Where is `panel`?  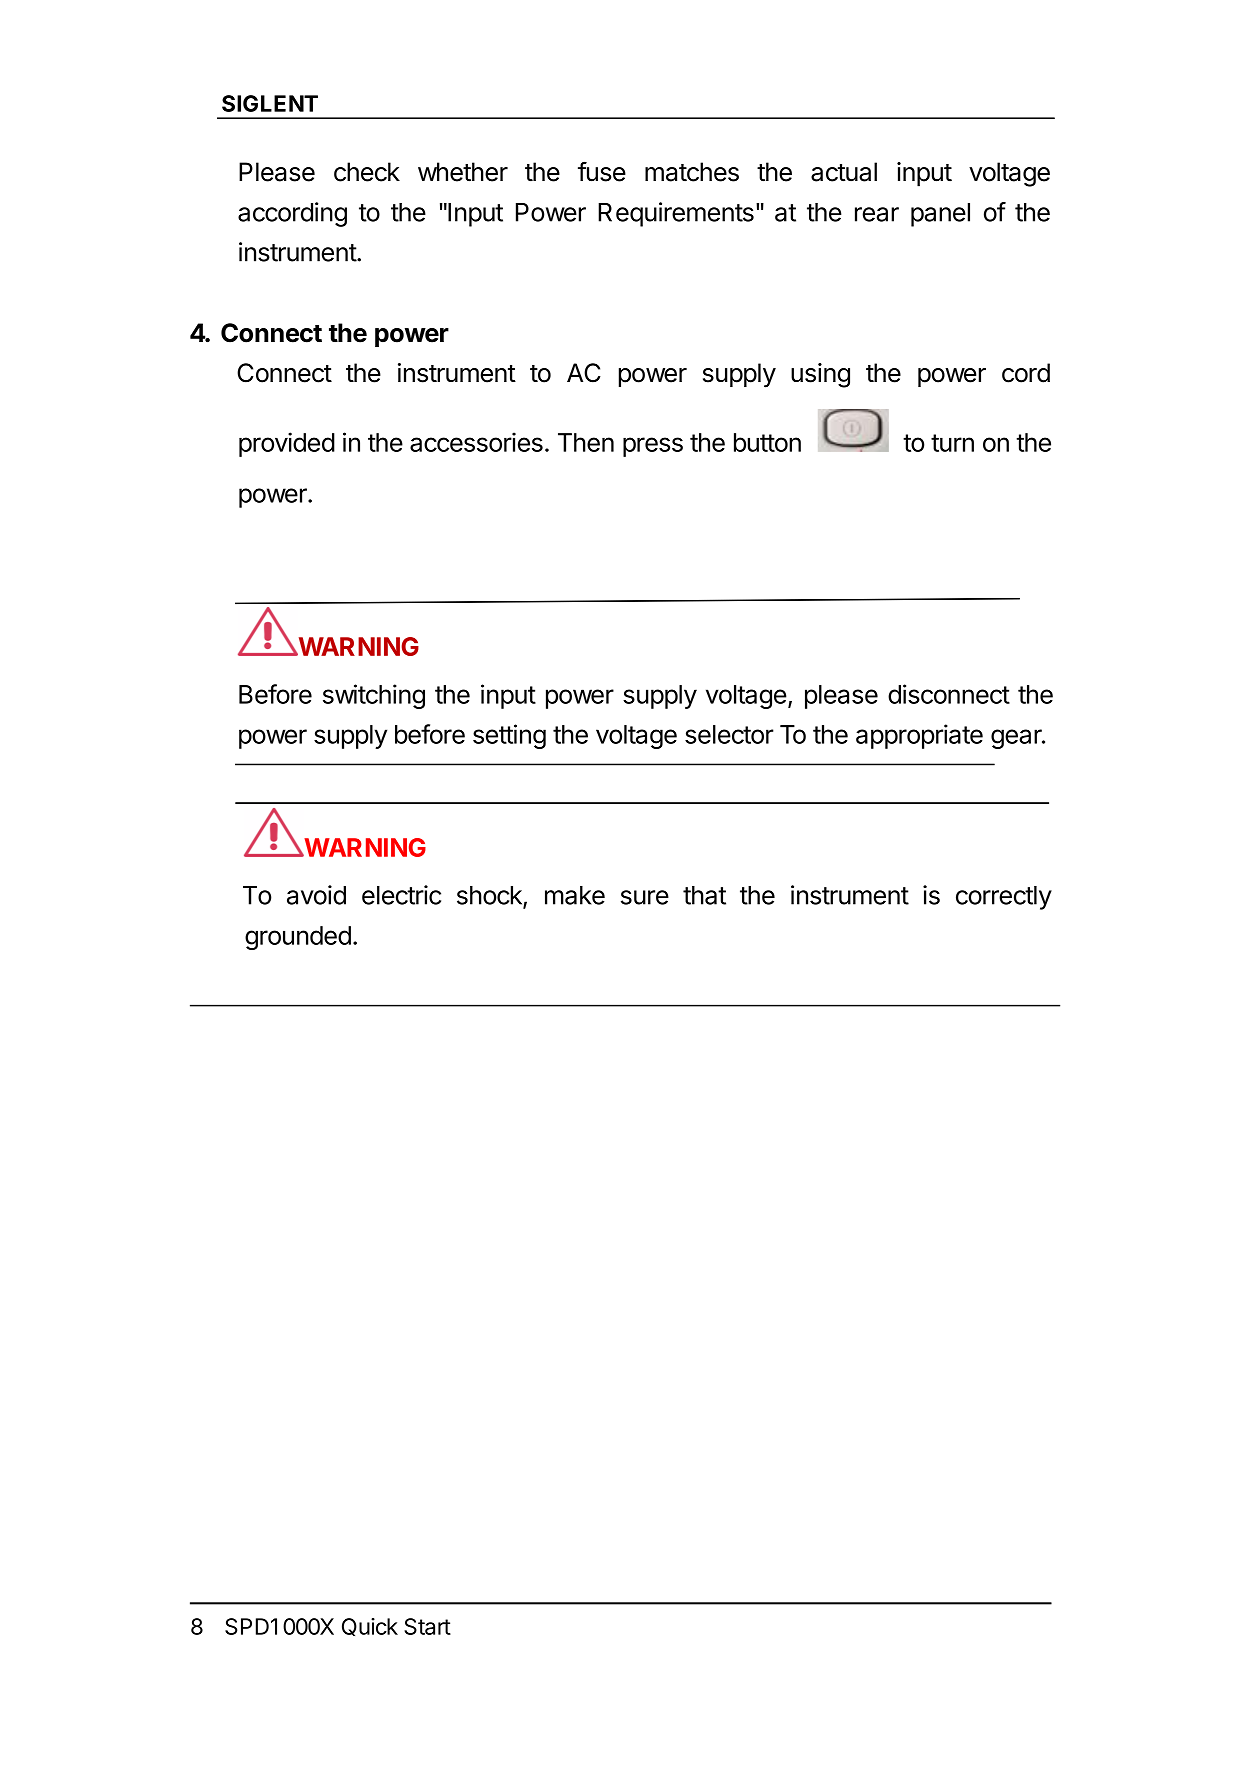
panel is located at coordinates (940, 215).
